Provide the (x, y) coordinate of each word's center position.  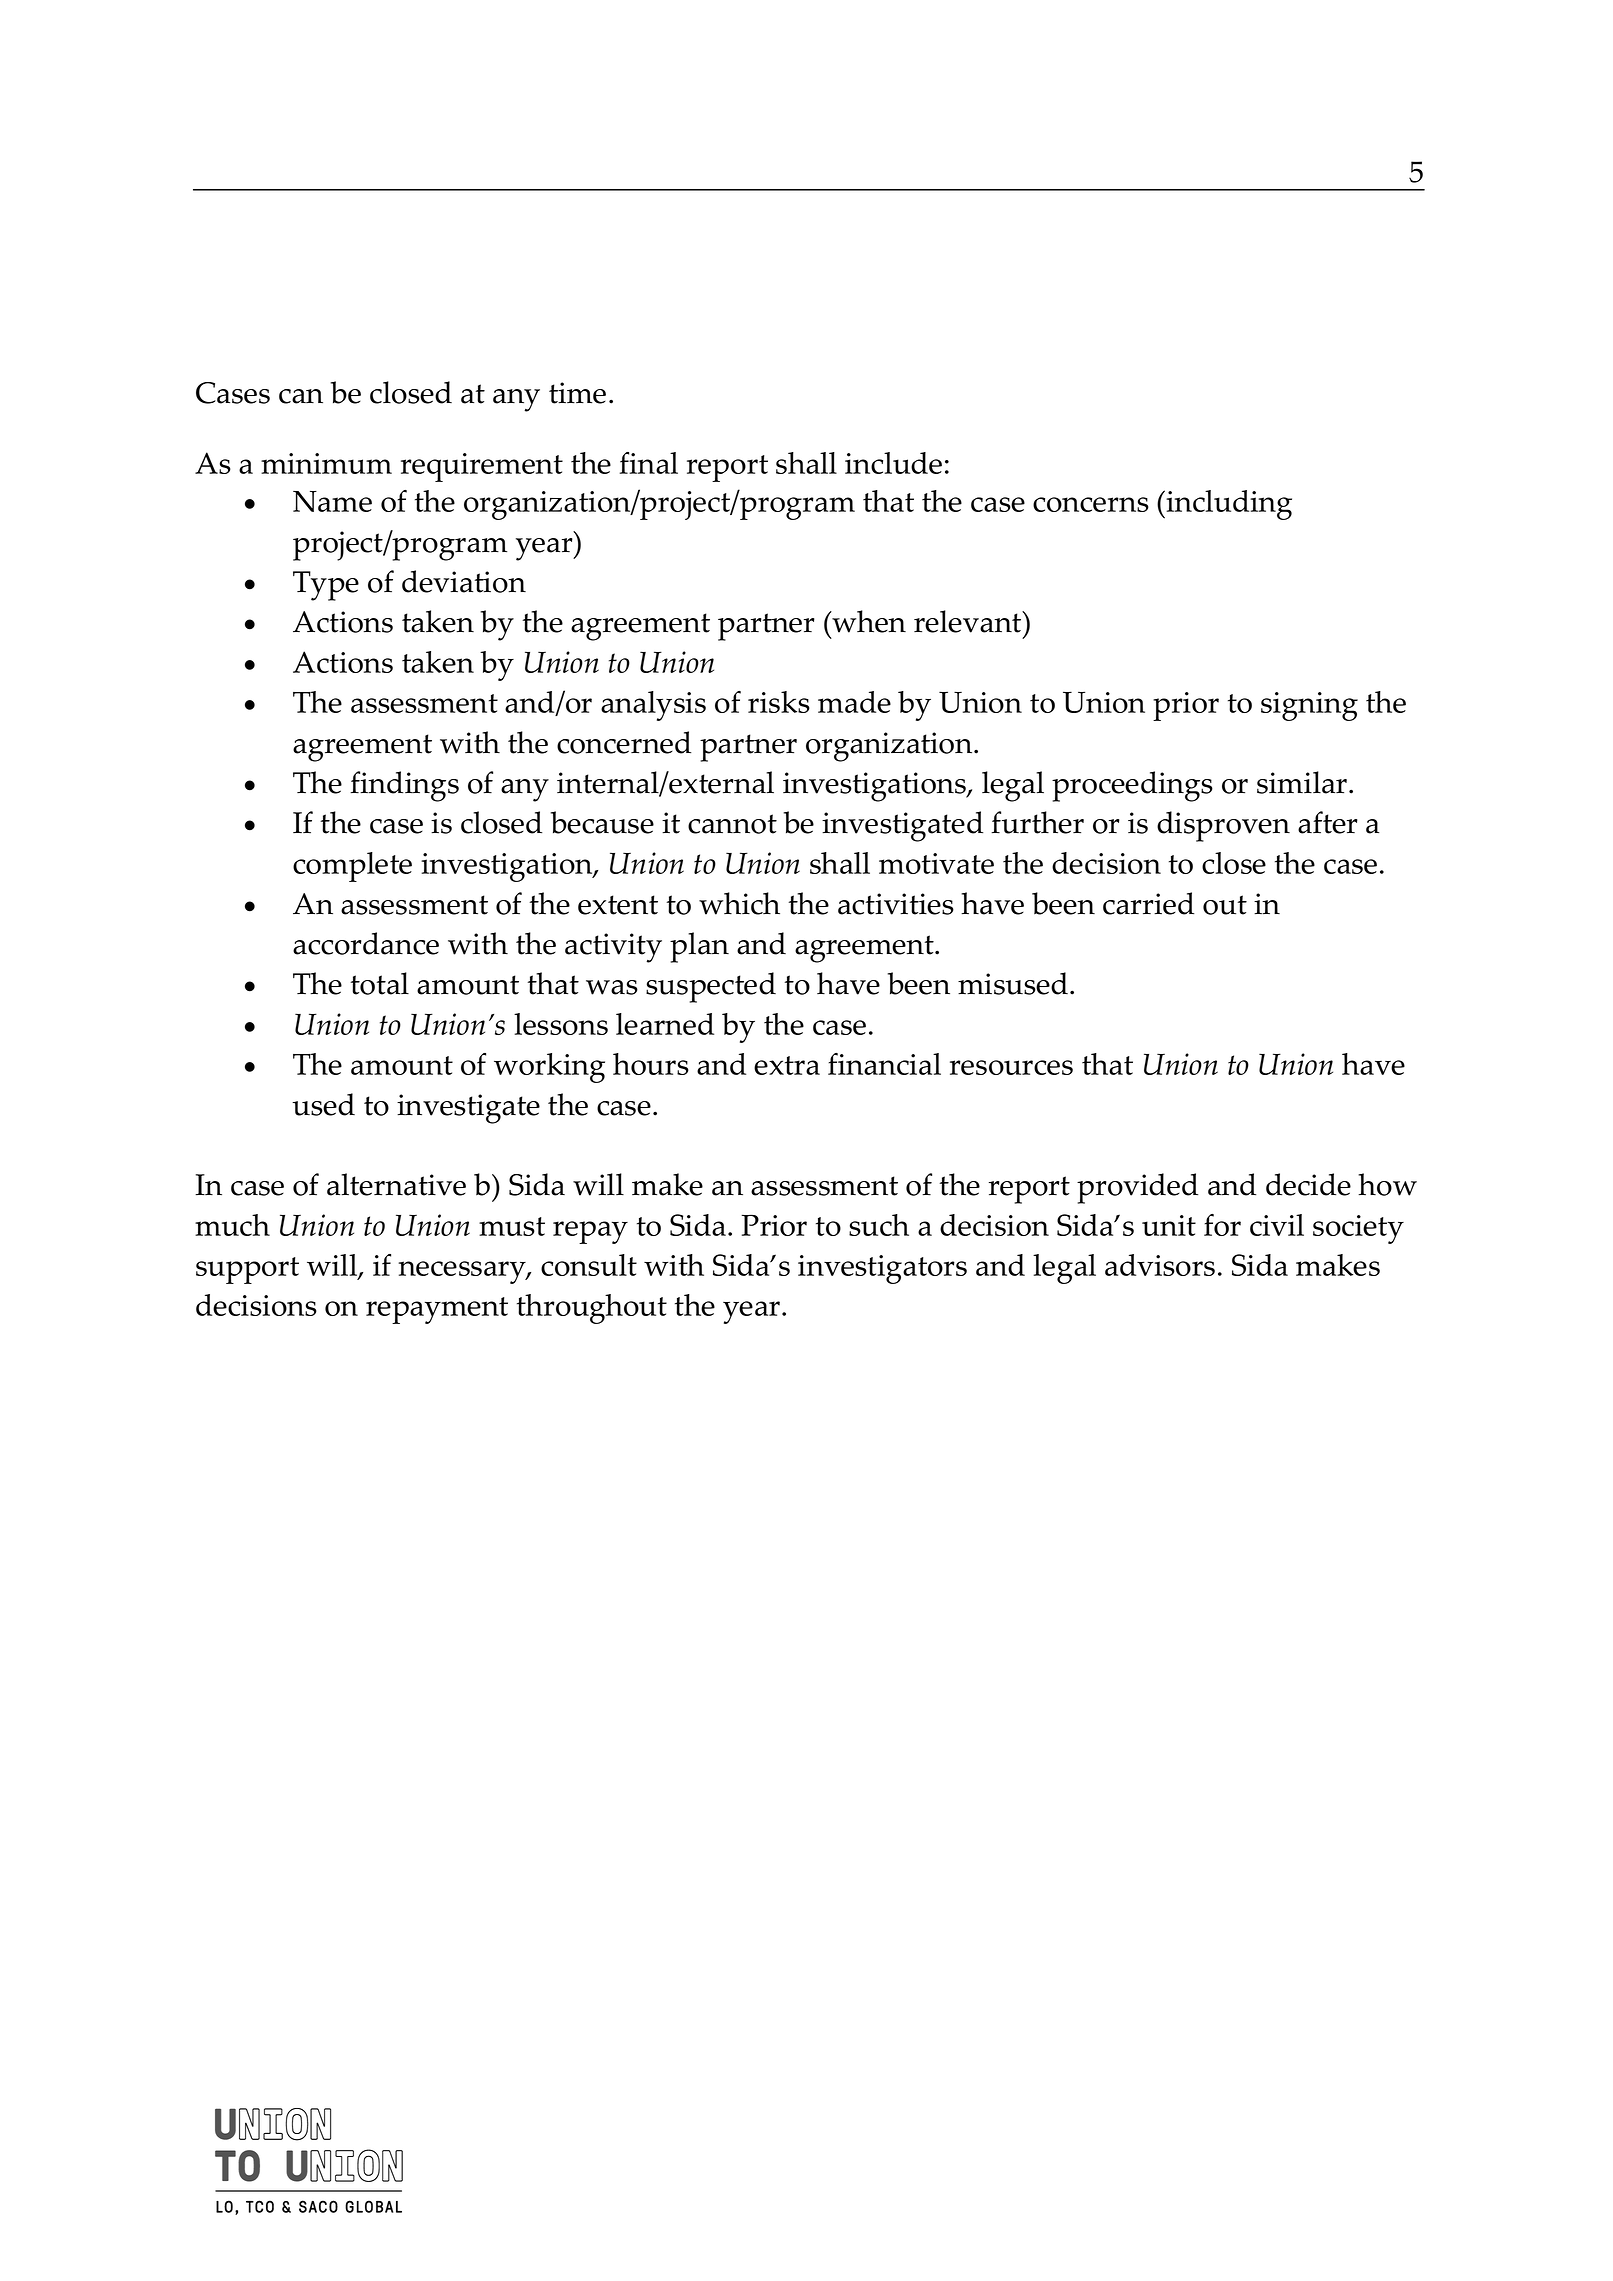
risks (779, 702)
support (247, 1270)
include (893, 463)
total (380, 983)
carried (1148, 903)
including (1229, 505)
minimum (326, 463)
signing (1309, 706)
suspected (711, 987)
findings (404, 786)
